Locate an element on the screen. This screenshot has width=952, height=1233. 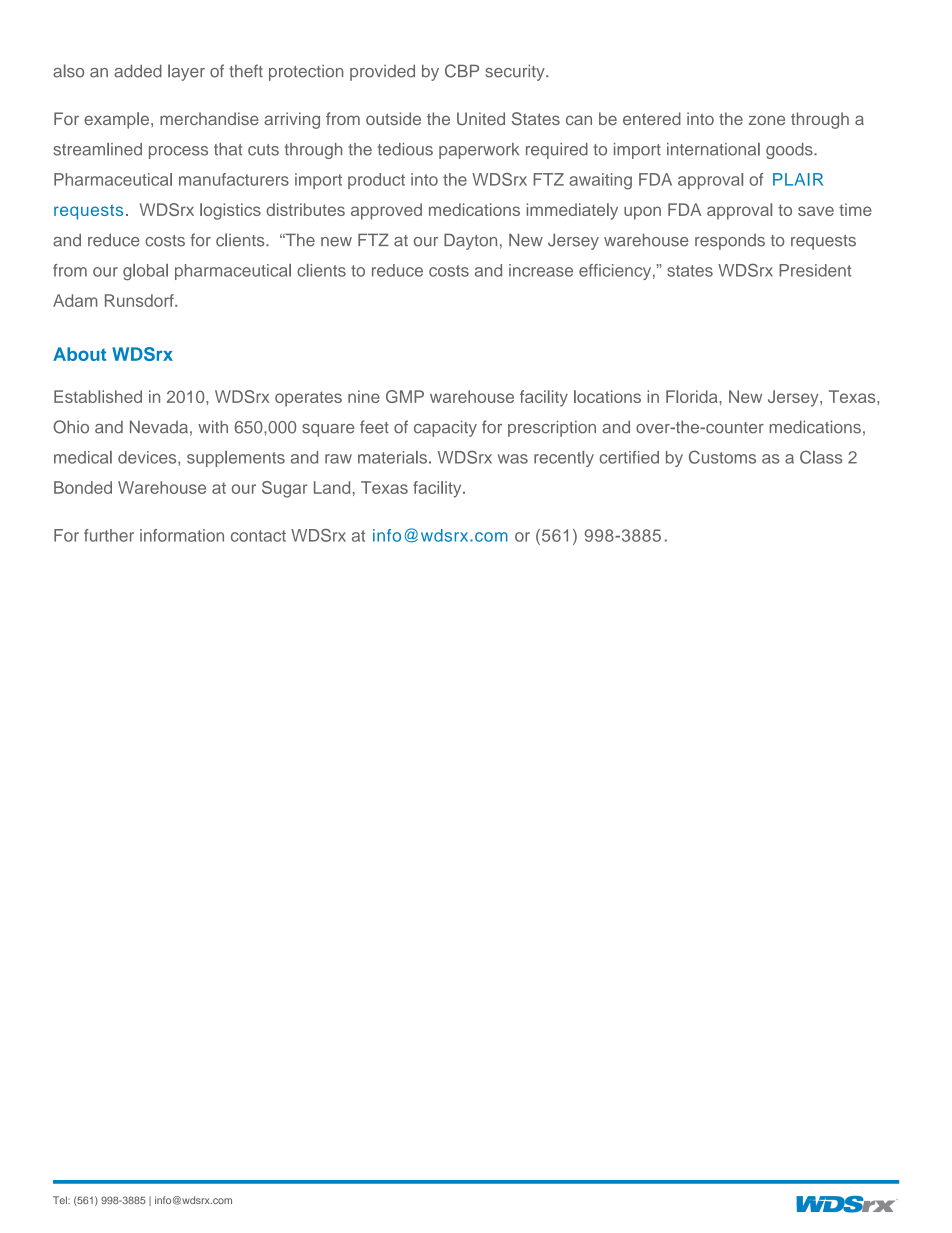
further is located at coordinates (109, 535).
